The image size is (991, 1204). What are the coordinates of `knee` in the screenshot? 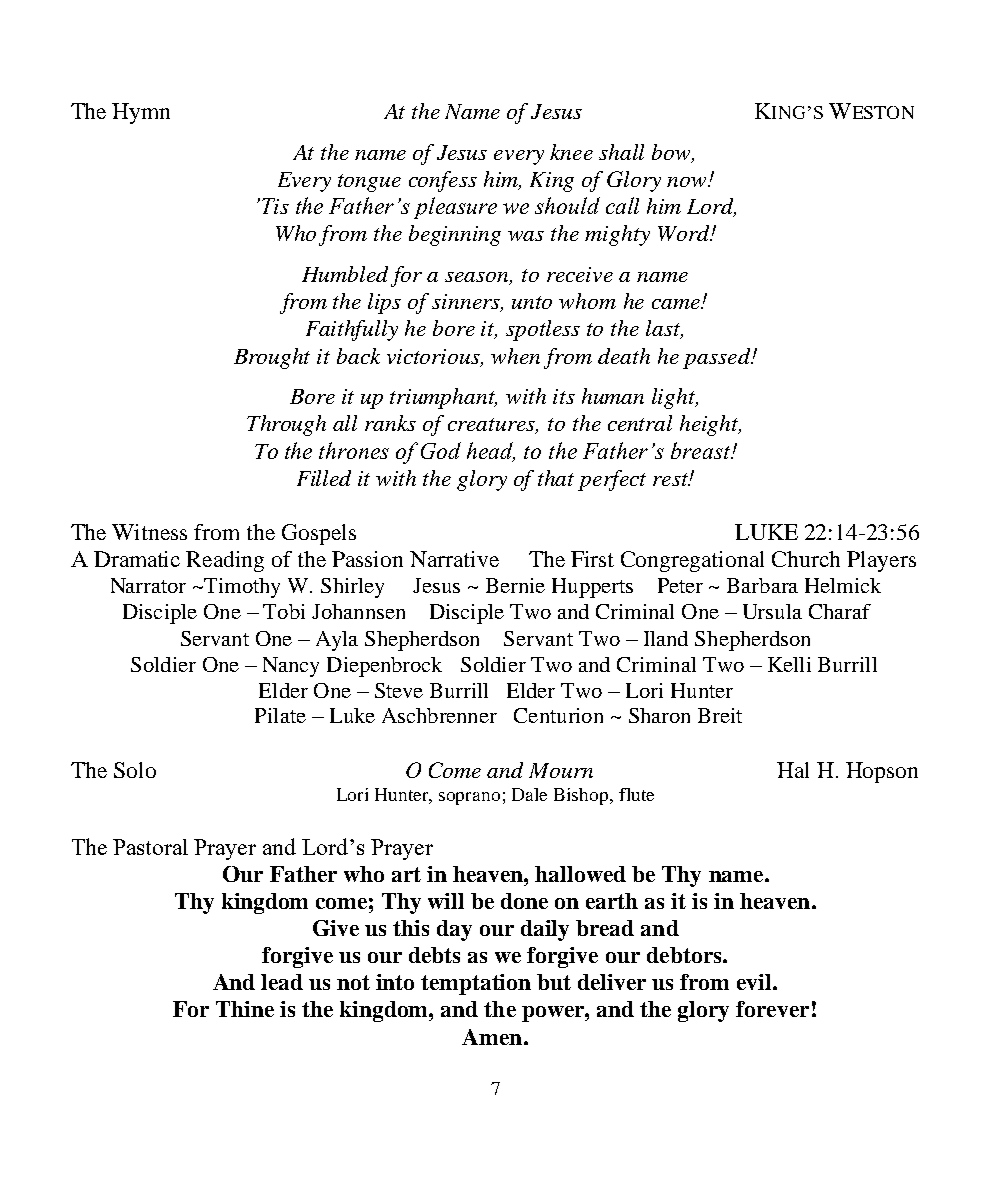 It's located at (571, 152).
